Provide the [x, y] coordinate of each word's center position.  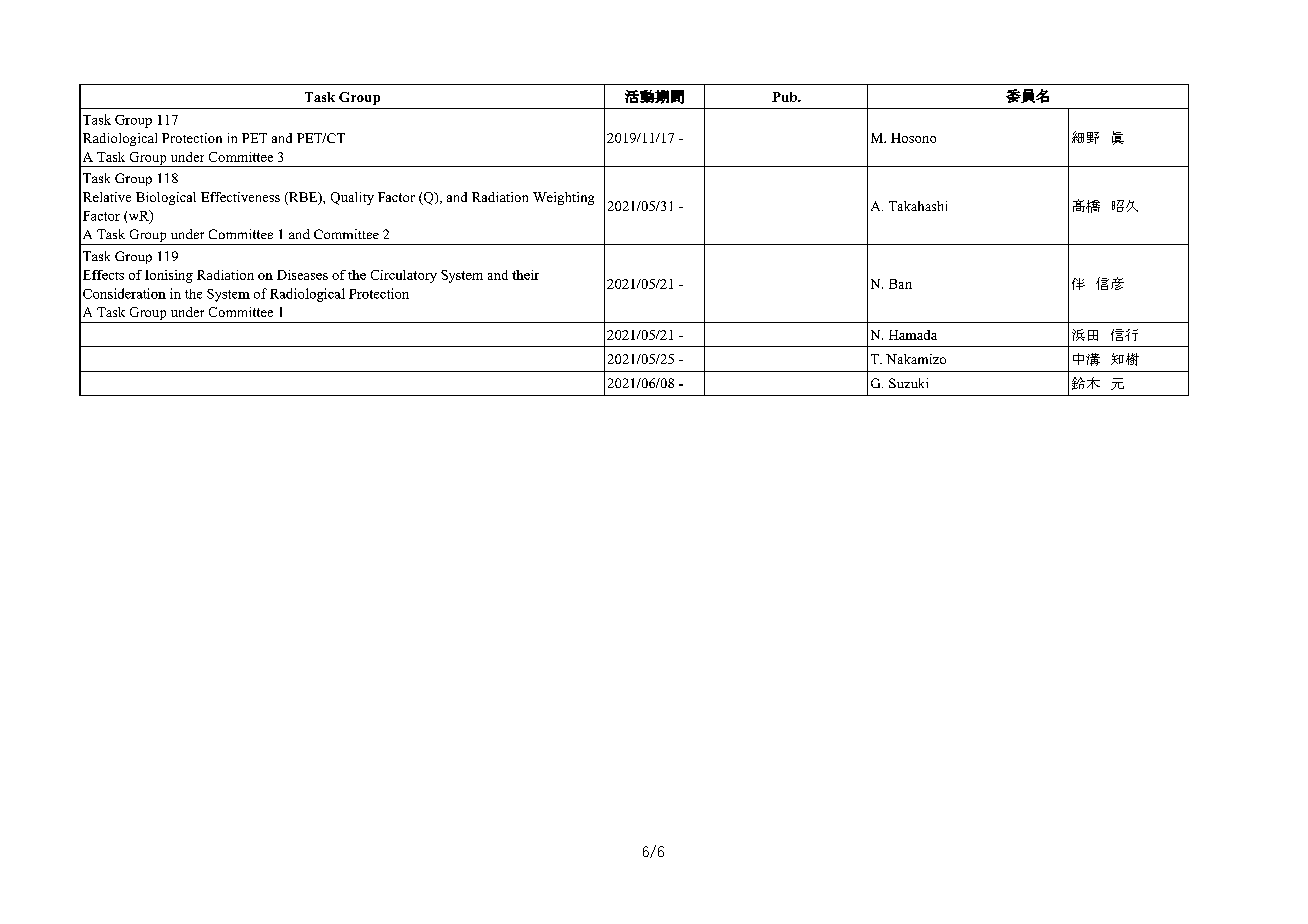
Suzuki [908, 383]
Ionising [169, 276]
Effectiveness [240, 197]
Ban [900, 284]
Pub [785, 97]
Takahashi [918, 206]
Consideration [124, 293]
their [525, 275]
